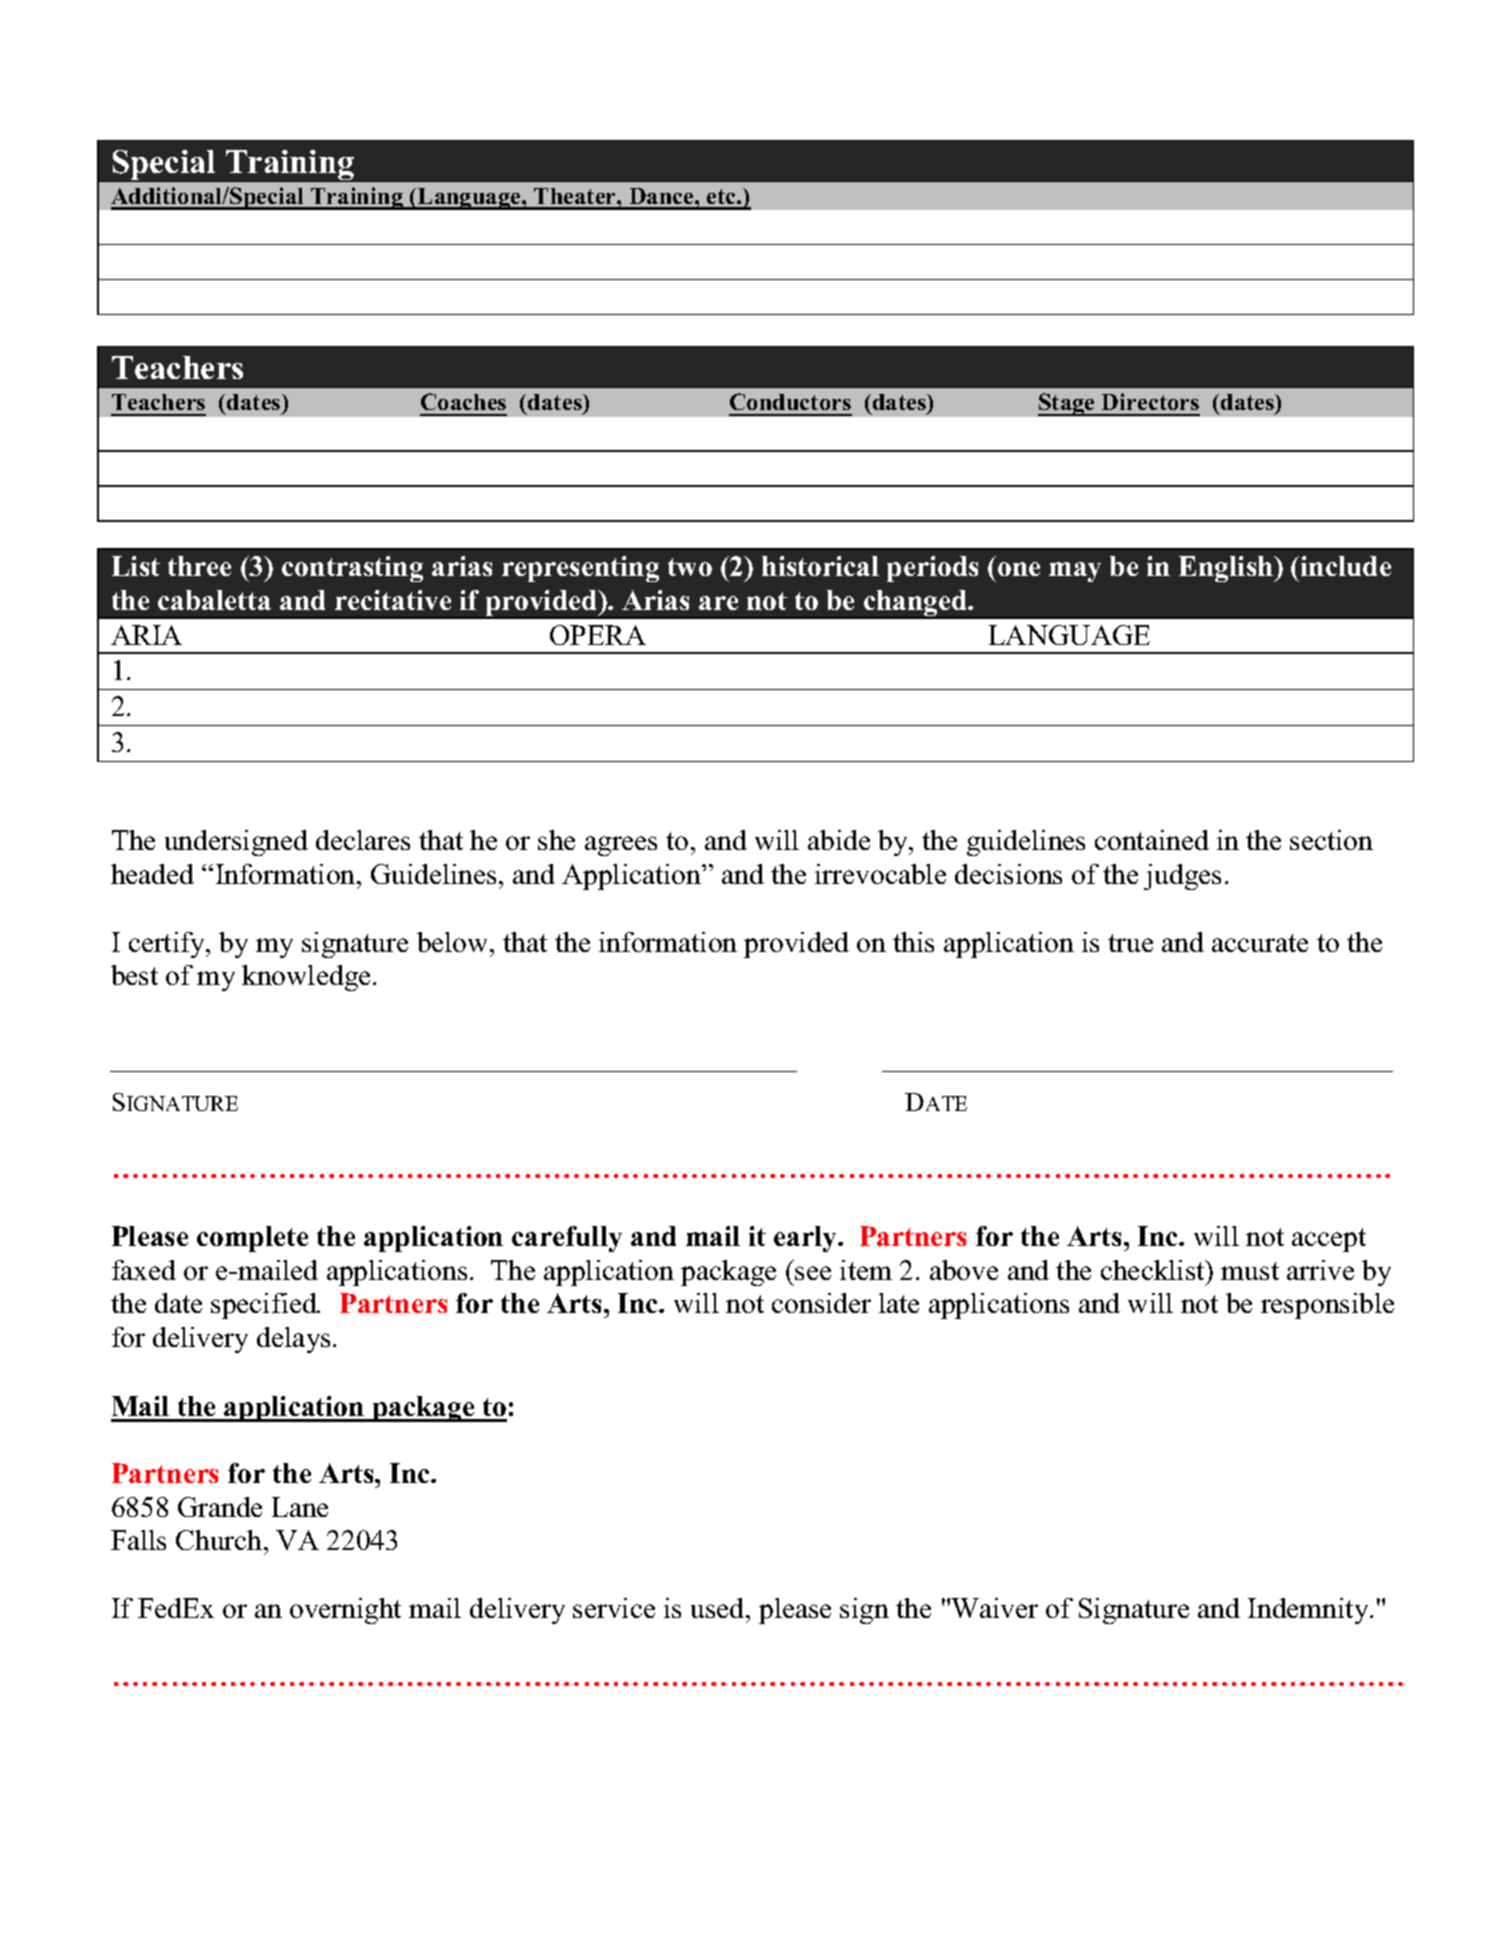 This screenshot has width=1501, height=1943. Describe the element at coordinates (306, 978) in the screenshot. I see `knowledge` at that location.
